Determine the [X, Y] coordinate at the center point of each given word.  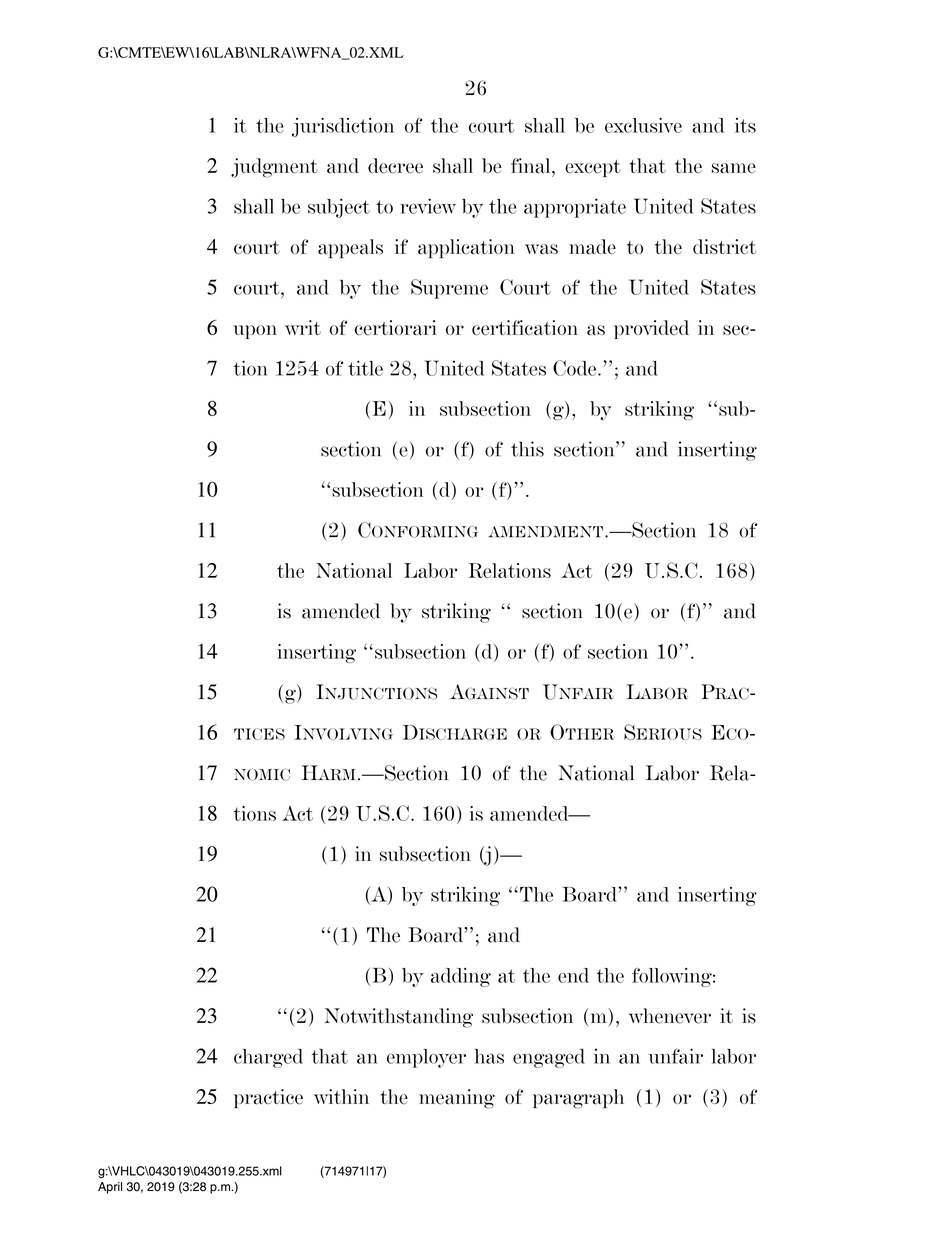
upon [255, 332]
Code [574, 368]
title [365, 368]
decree [395, 166]
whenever [670, 1016]
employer [426, 1058]
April [110, 1188]
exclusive [643, 125]
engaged [549, 1058]
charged [268, 1058]
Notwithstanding [399, 1018]
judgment [274, 168]
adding [461, 977]
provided [651, 329]
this [527, 449]
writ [303, 327]
